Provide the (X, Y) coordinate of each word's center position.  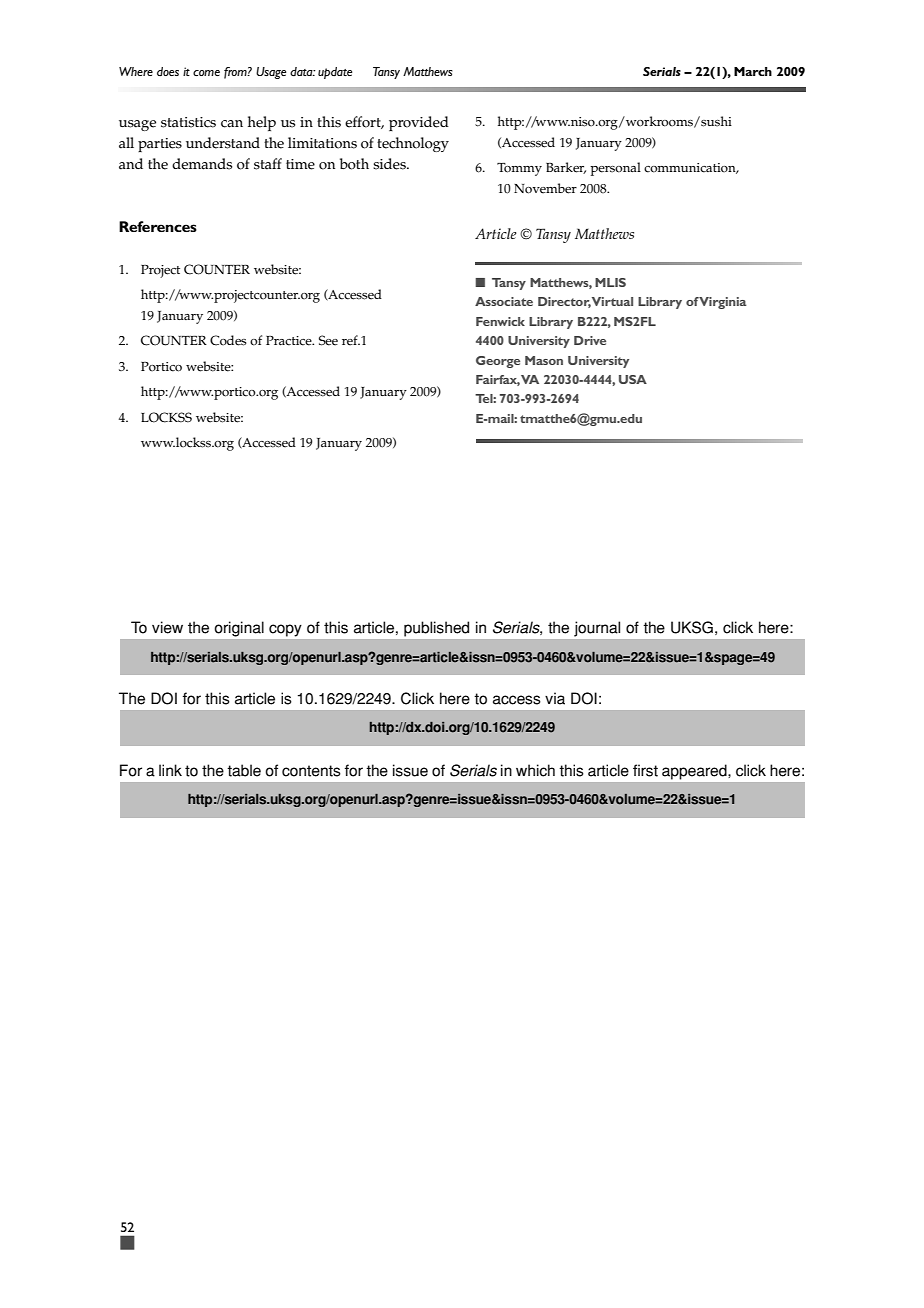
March (753, 71)
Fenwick (500, 321)
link (170, 770)
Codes (228, 340)
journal (597, 629)
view (167, 627)
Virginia (723, 303)
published (436, 629)
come (206, 73)
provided (419, 123)
